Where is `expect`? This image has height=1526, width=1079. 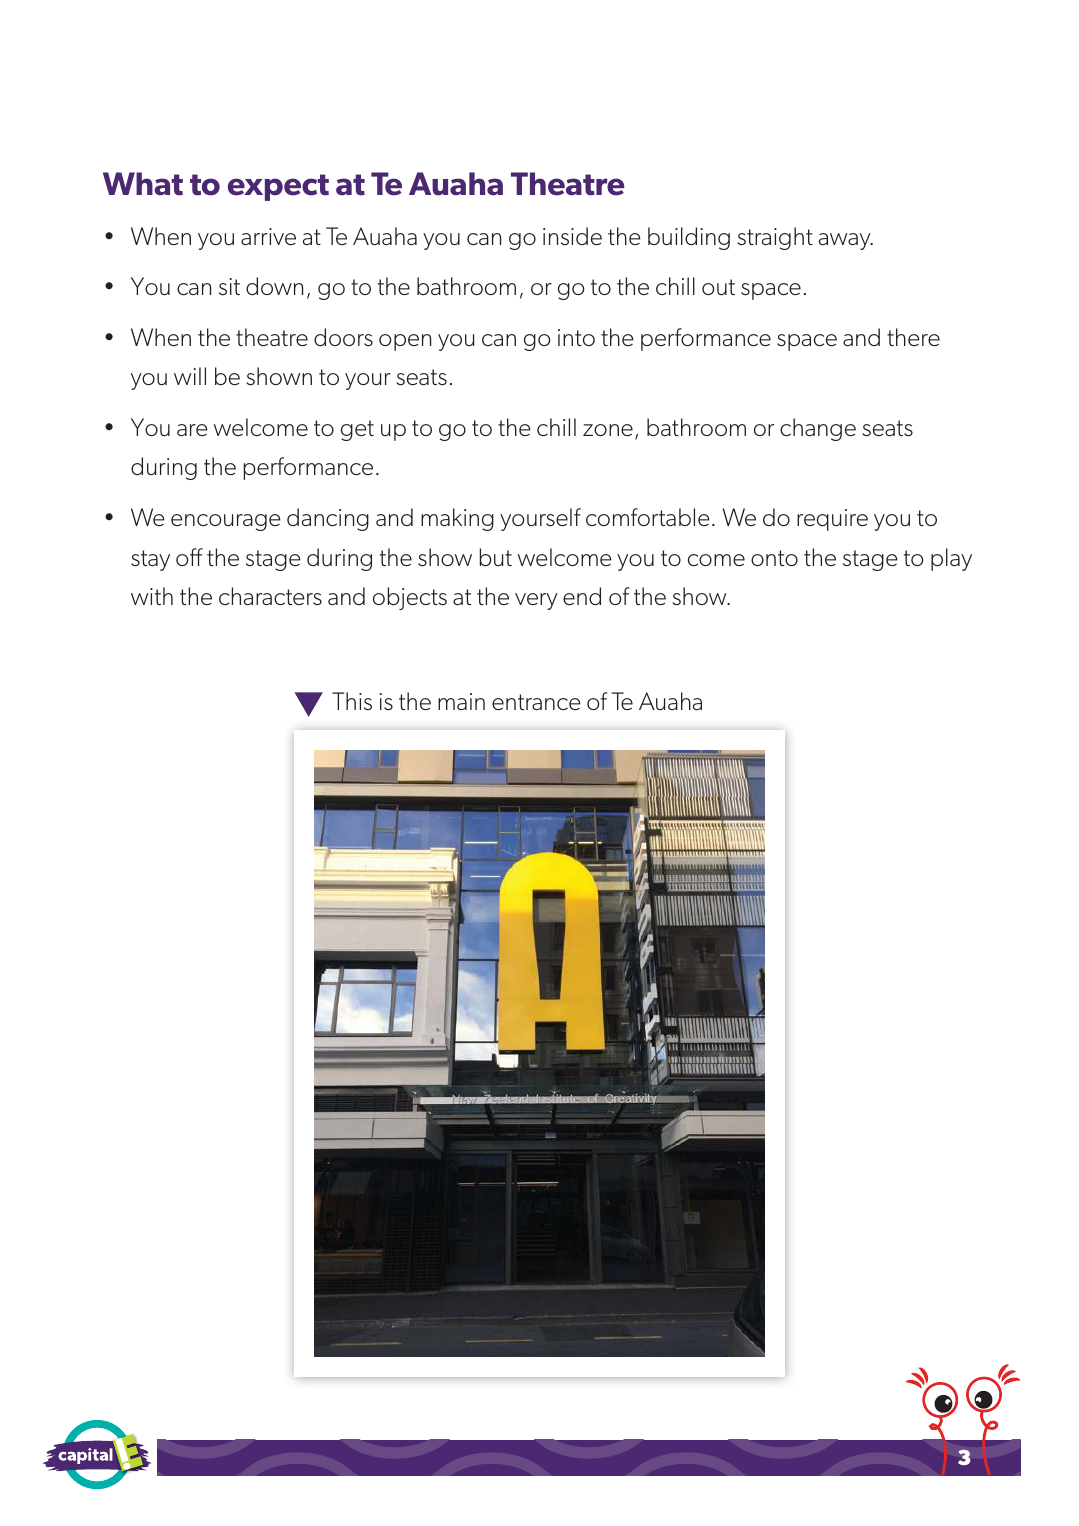
expect is located at coordinates (278, 187).
